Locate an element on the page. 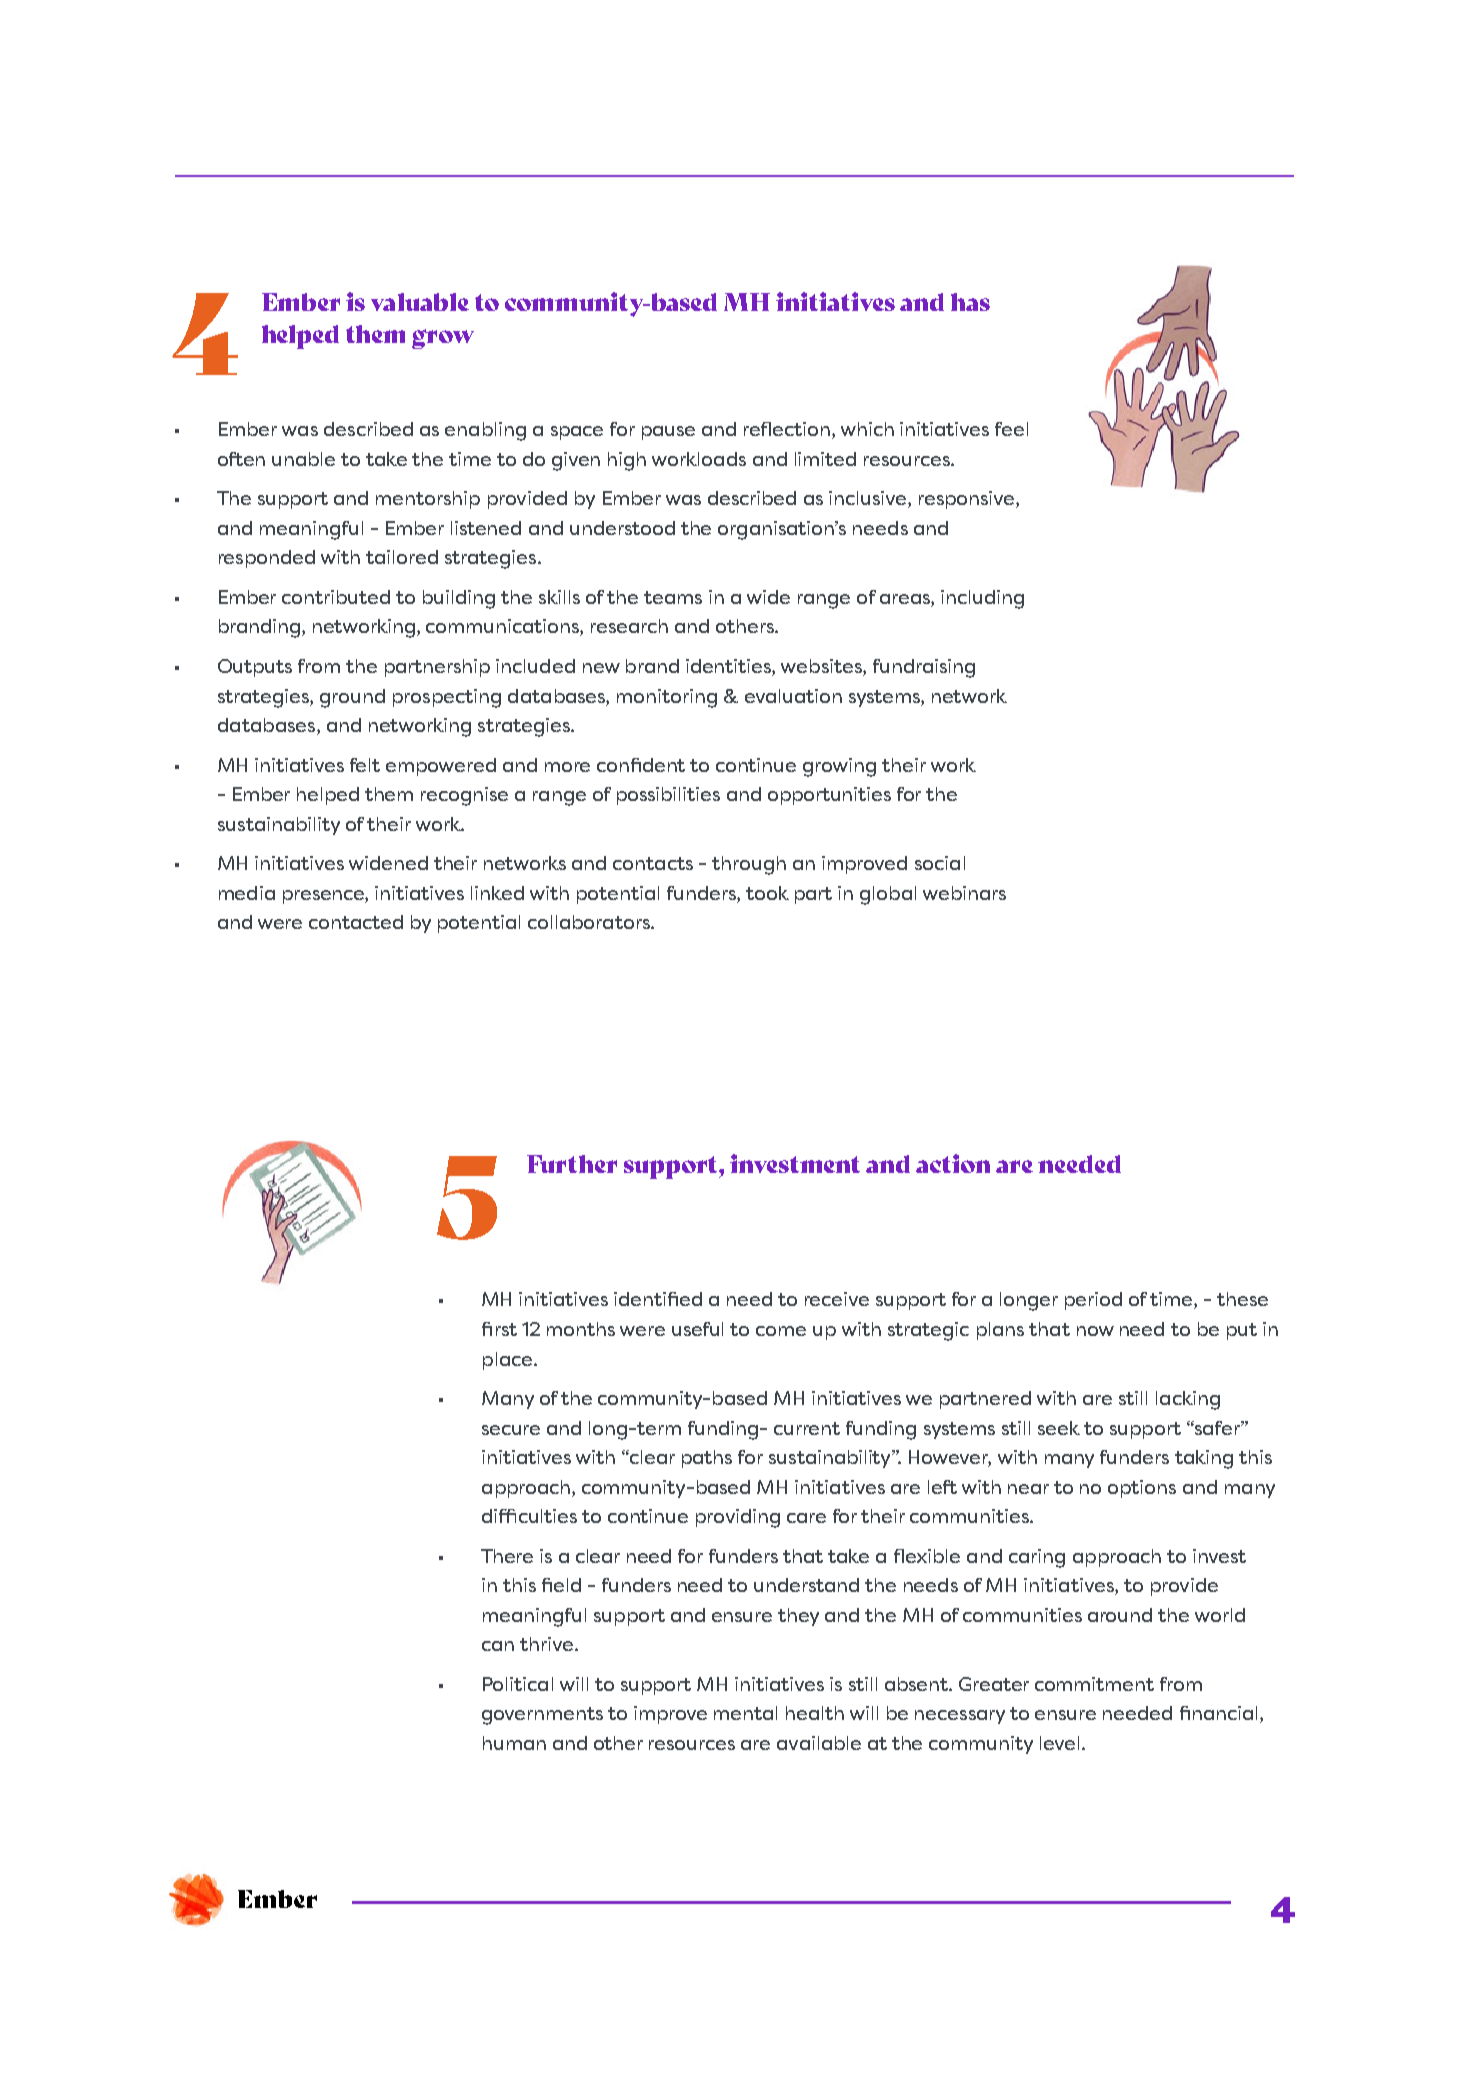 This page has height=2075, width=1467. valuable is located at coordinates (420, 302).
